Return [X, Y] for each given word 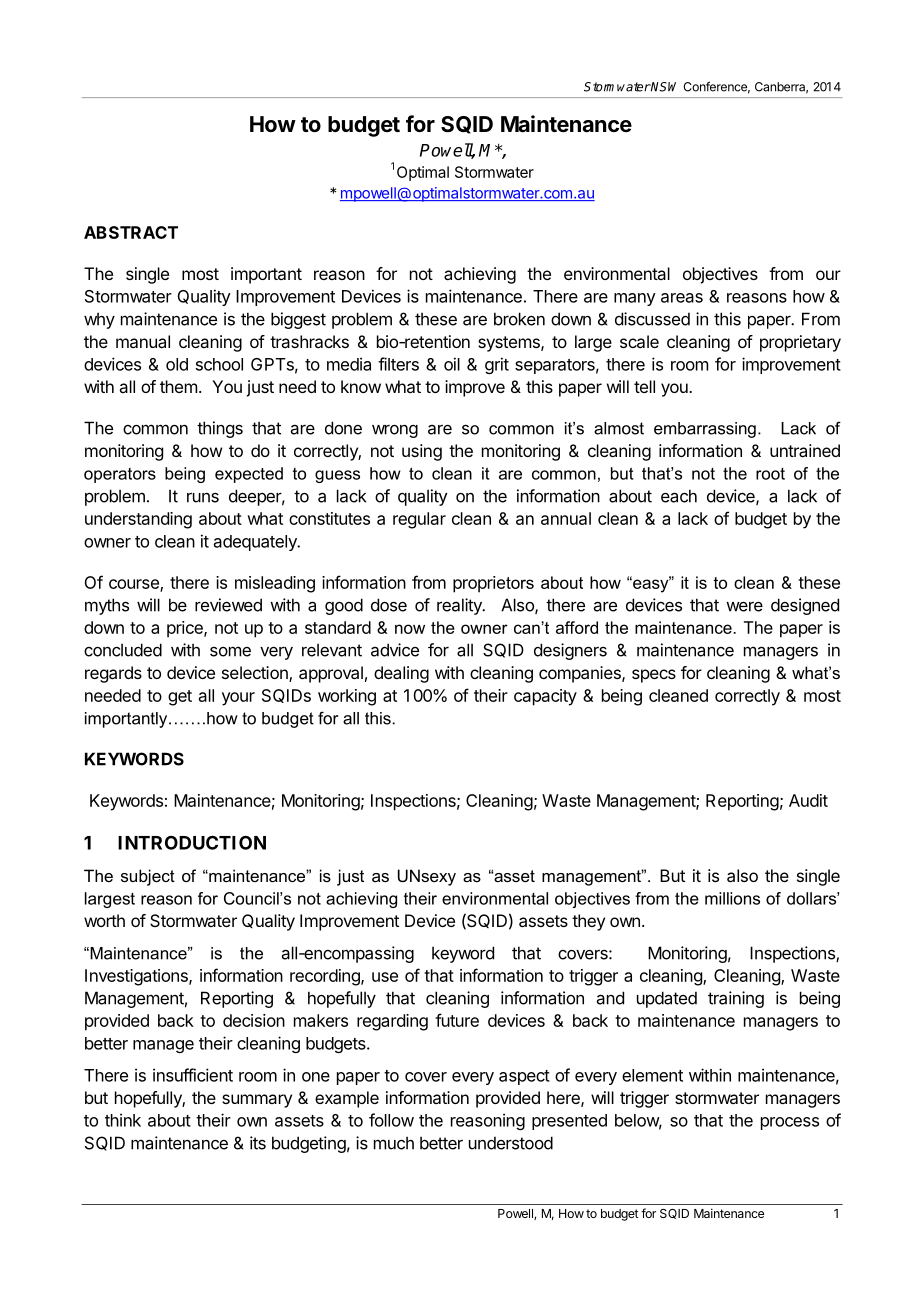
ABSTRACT [131, 232]
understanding [138, 520]
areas [682, 298]
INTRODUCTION [192, 842]
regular [419, 520]
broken [519, 319]
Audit [808, 800]
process [790, 1123]
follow [391, 1120]
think [123, 1120]
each [679, 496]
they [588, 922]
